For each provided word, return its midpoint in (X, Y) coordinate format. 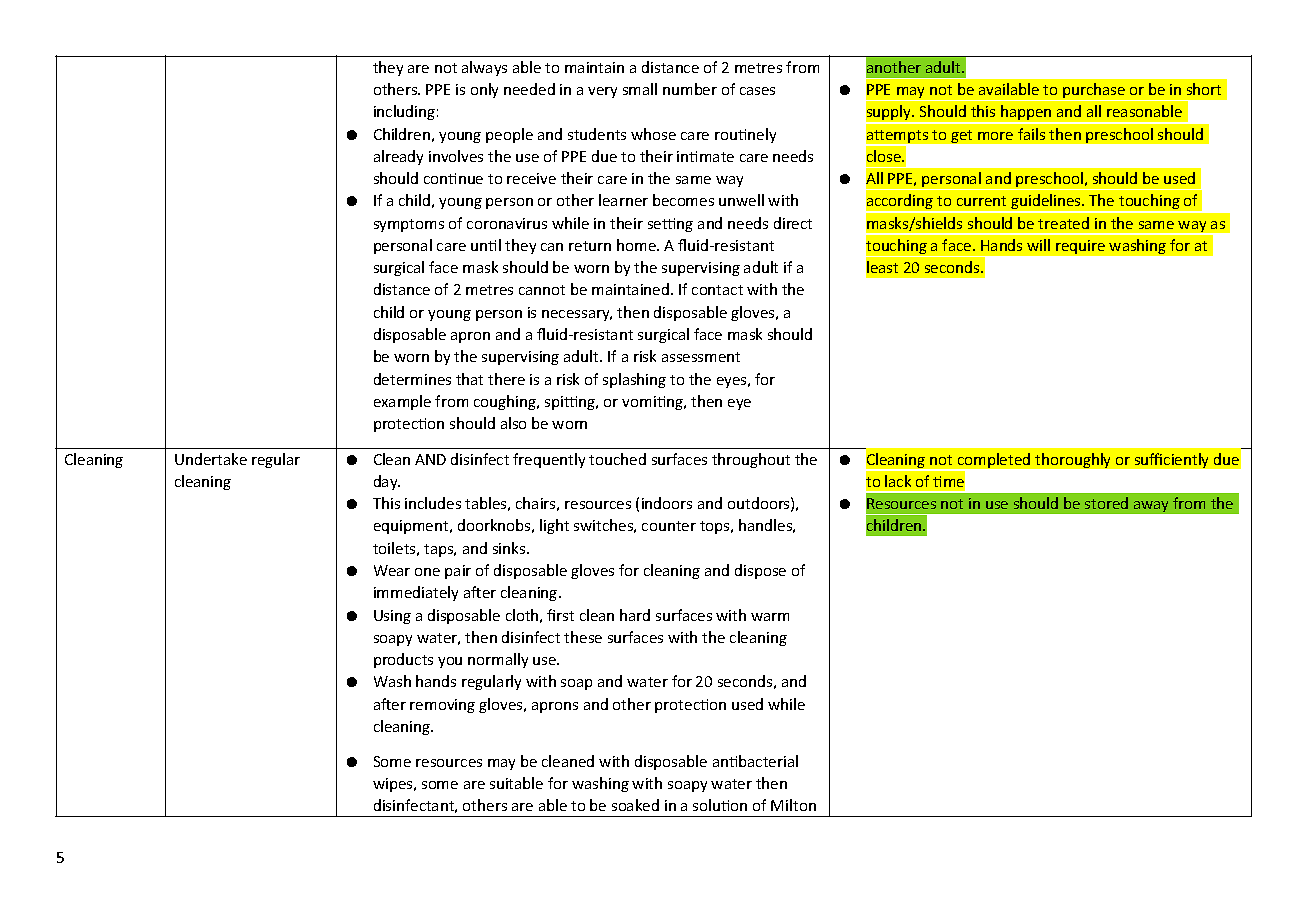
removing (442, 706)
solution (720, 805)
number (690, 89)
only (484, 90)
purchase (1094, 92)
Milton (793, 805)
